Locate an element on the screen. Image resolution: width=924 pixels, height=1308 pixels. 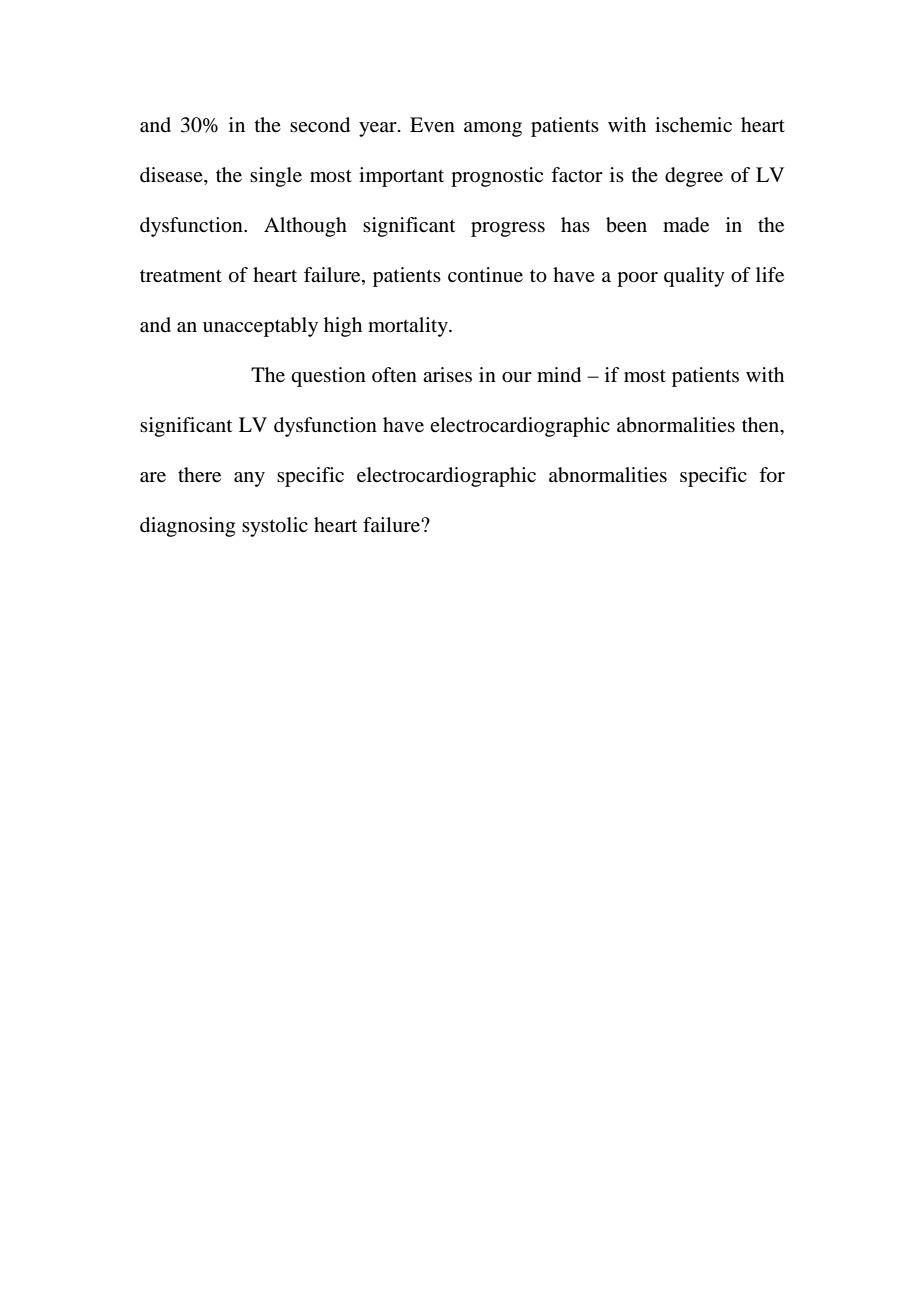
diagnosing is located at coordinates (187, 527).
